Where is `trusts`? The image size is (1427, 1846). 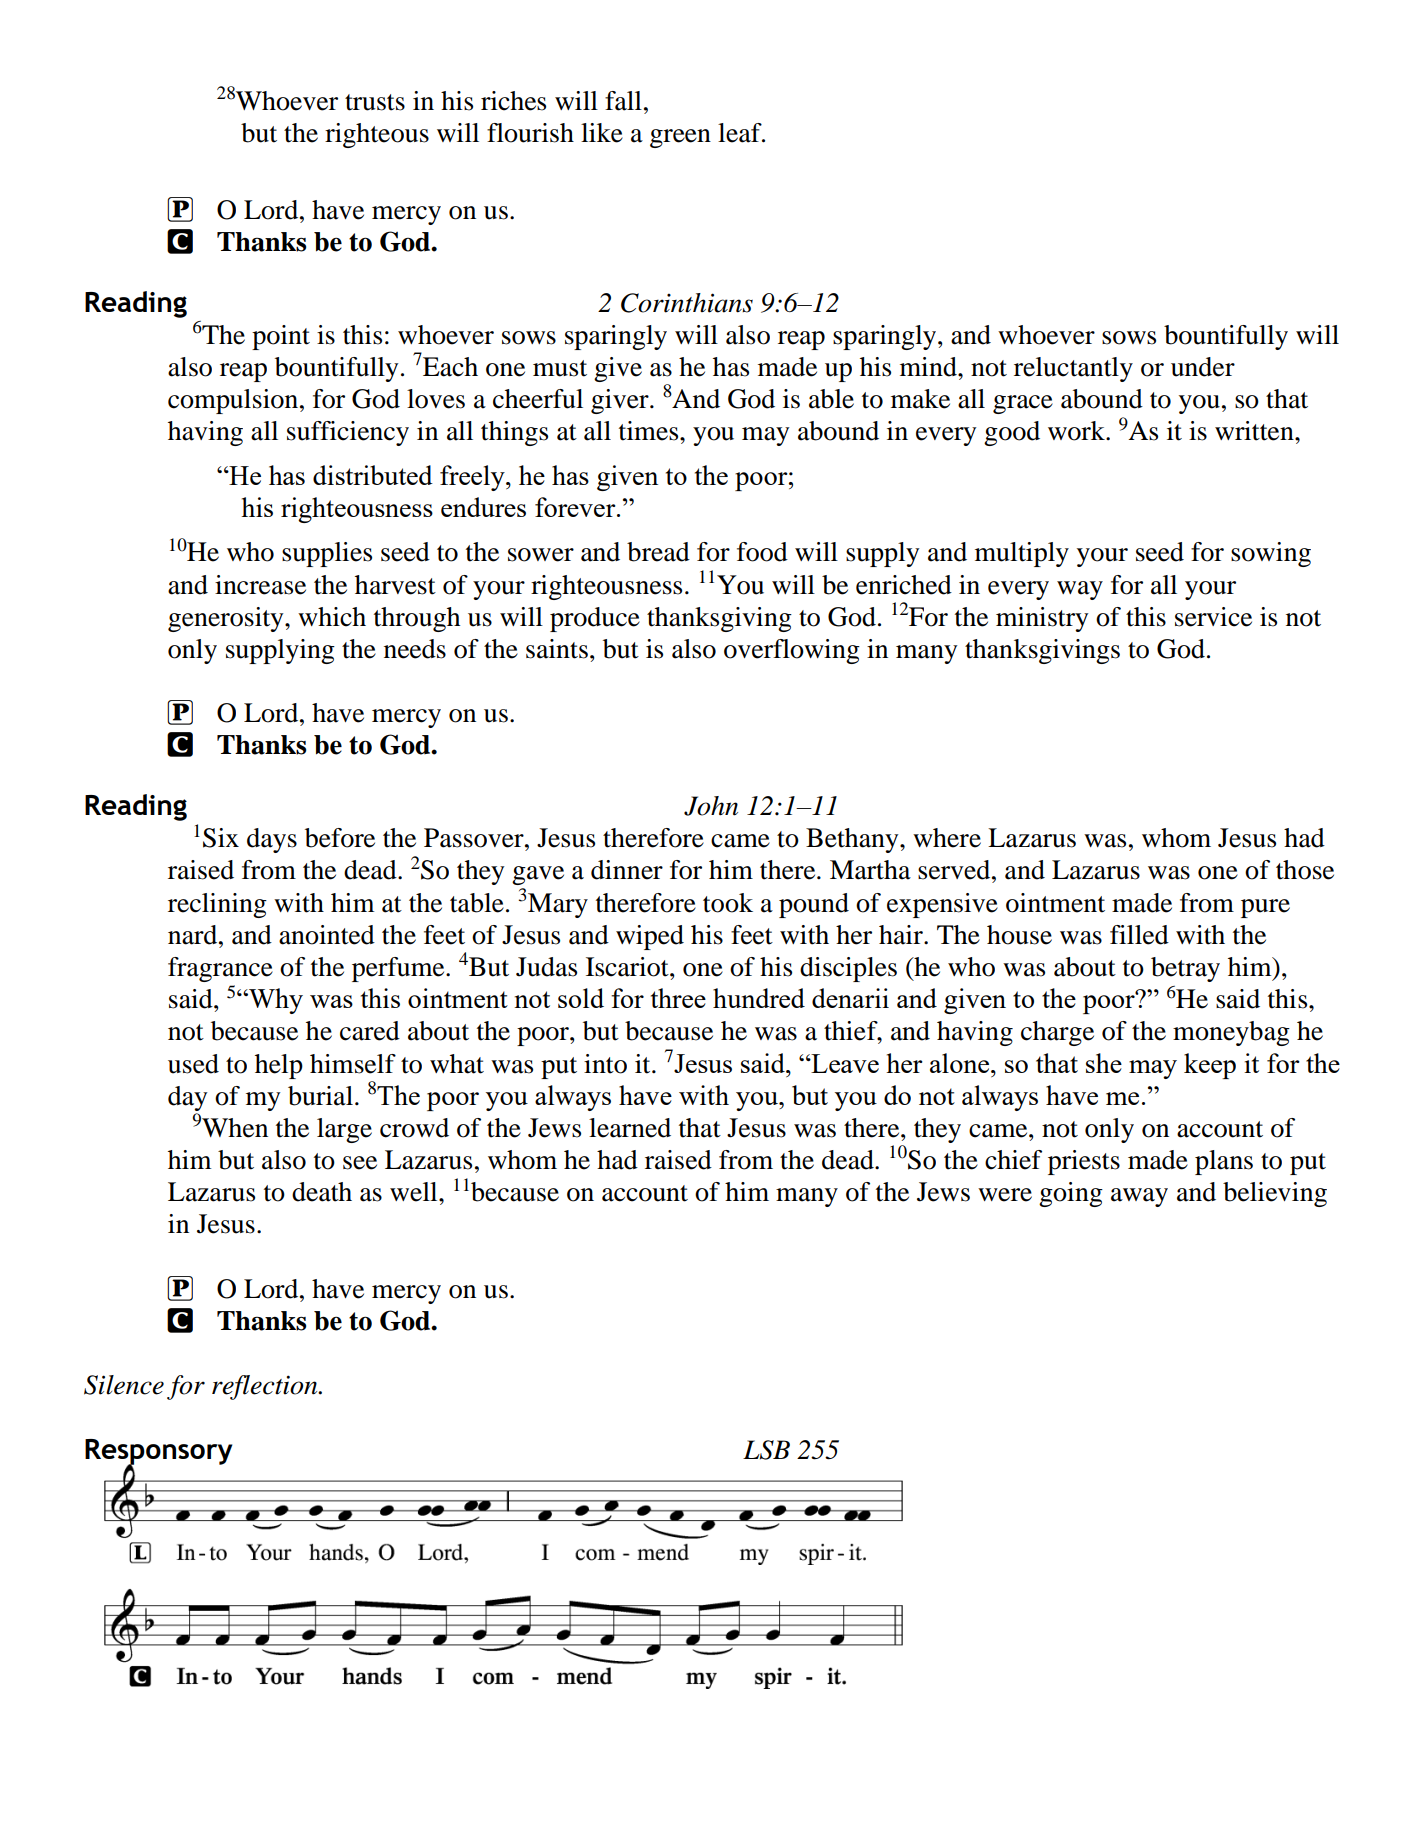
trusts is located at coordinates (375, 102).
